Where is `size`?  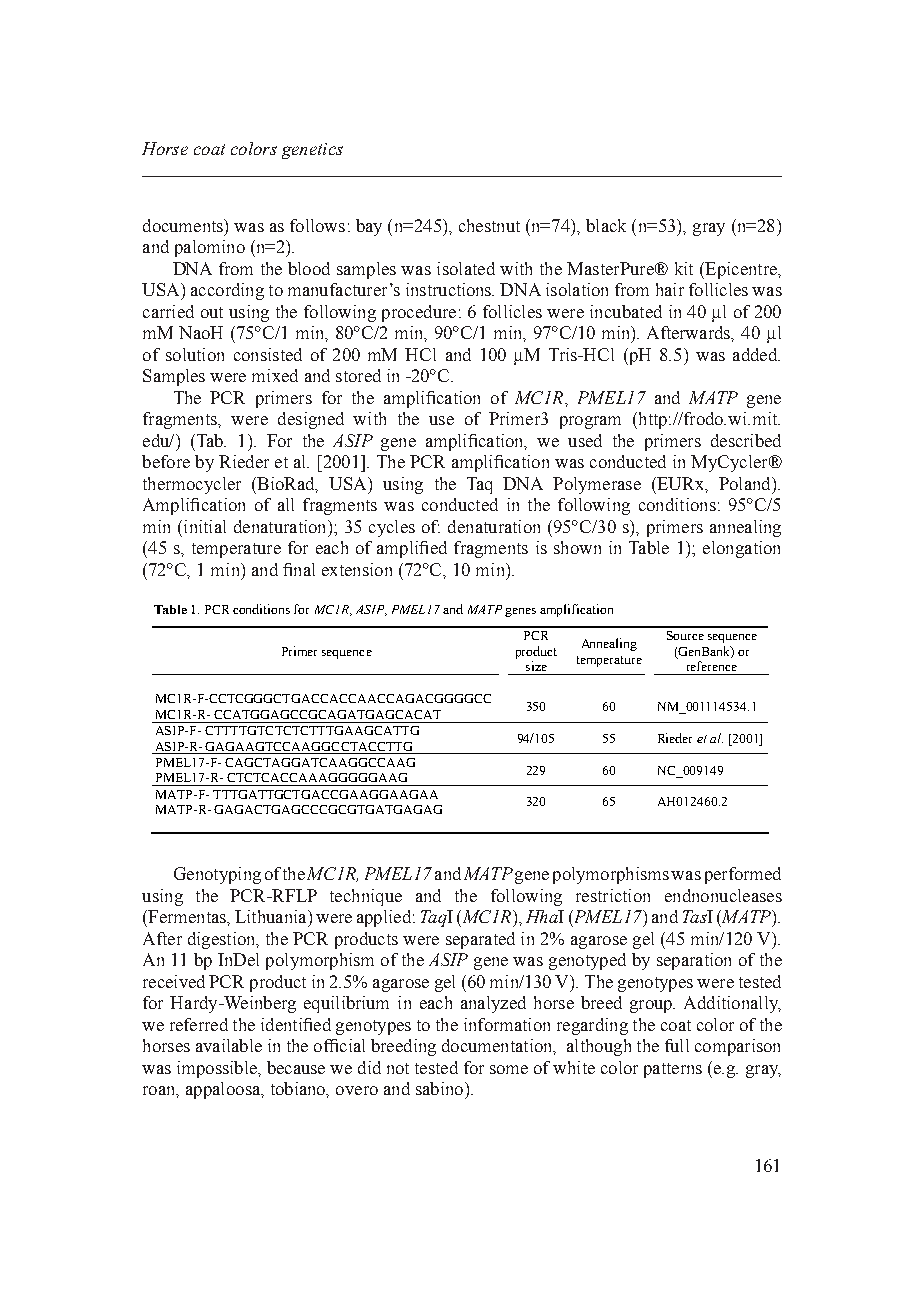
size is located at coordinates (536, 666).
